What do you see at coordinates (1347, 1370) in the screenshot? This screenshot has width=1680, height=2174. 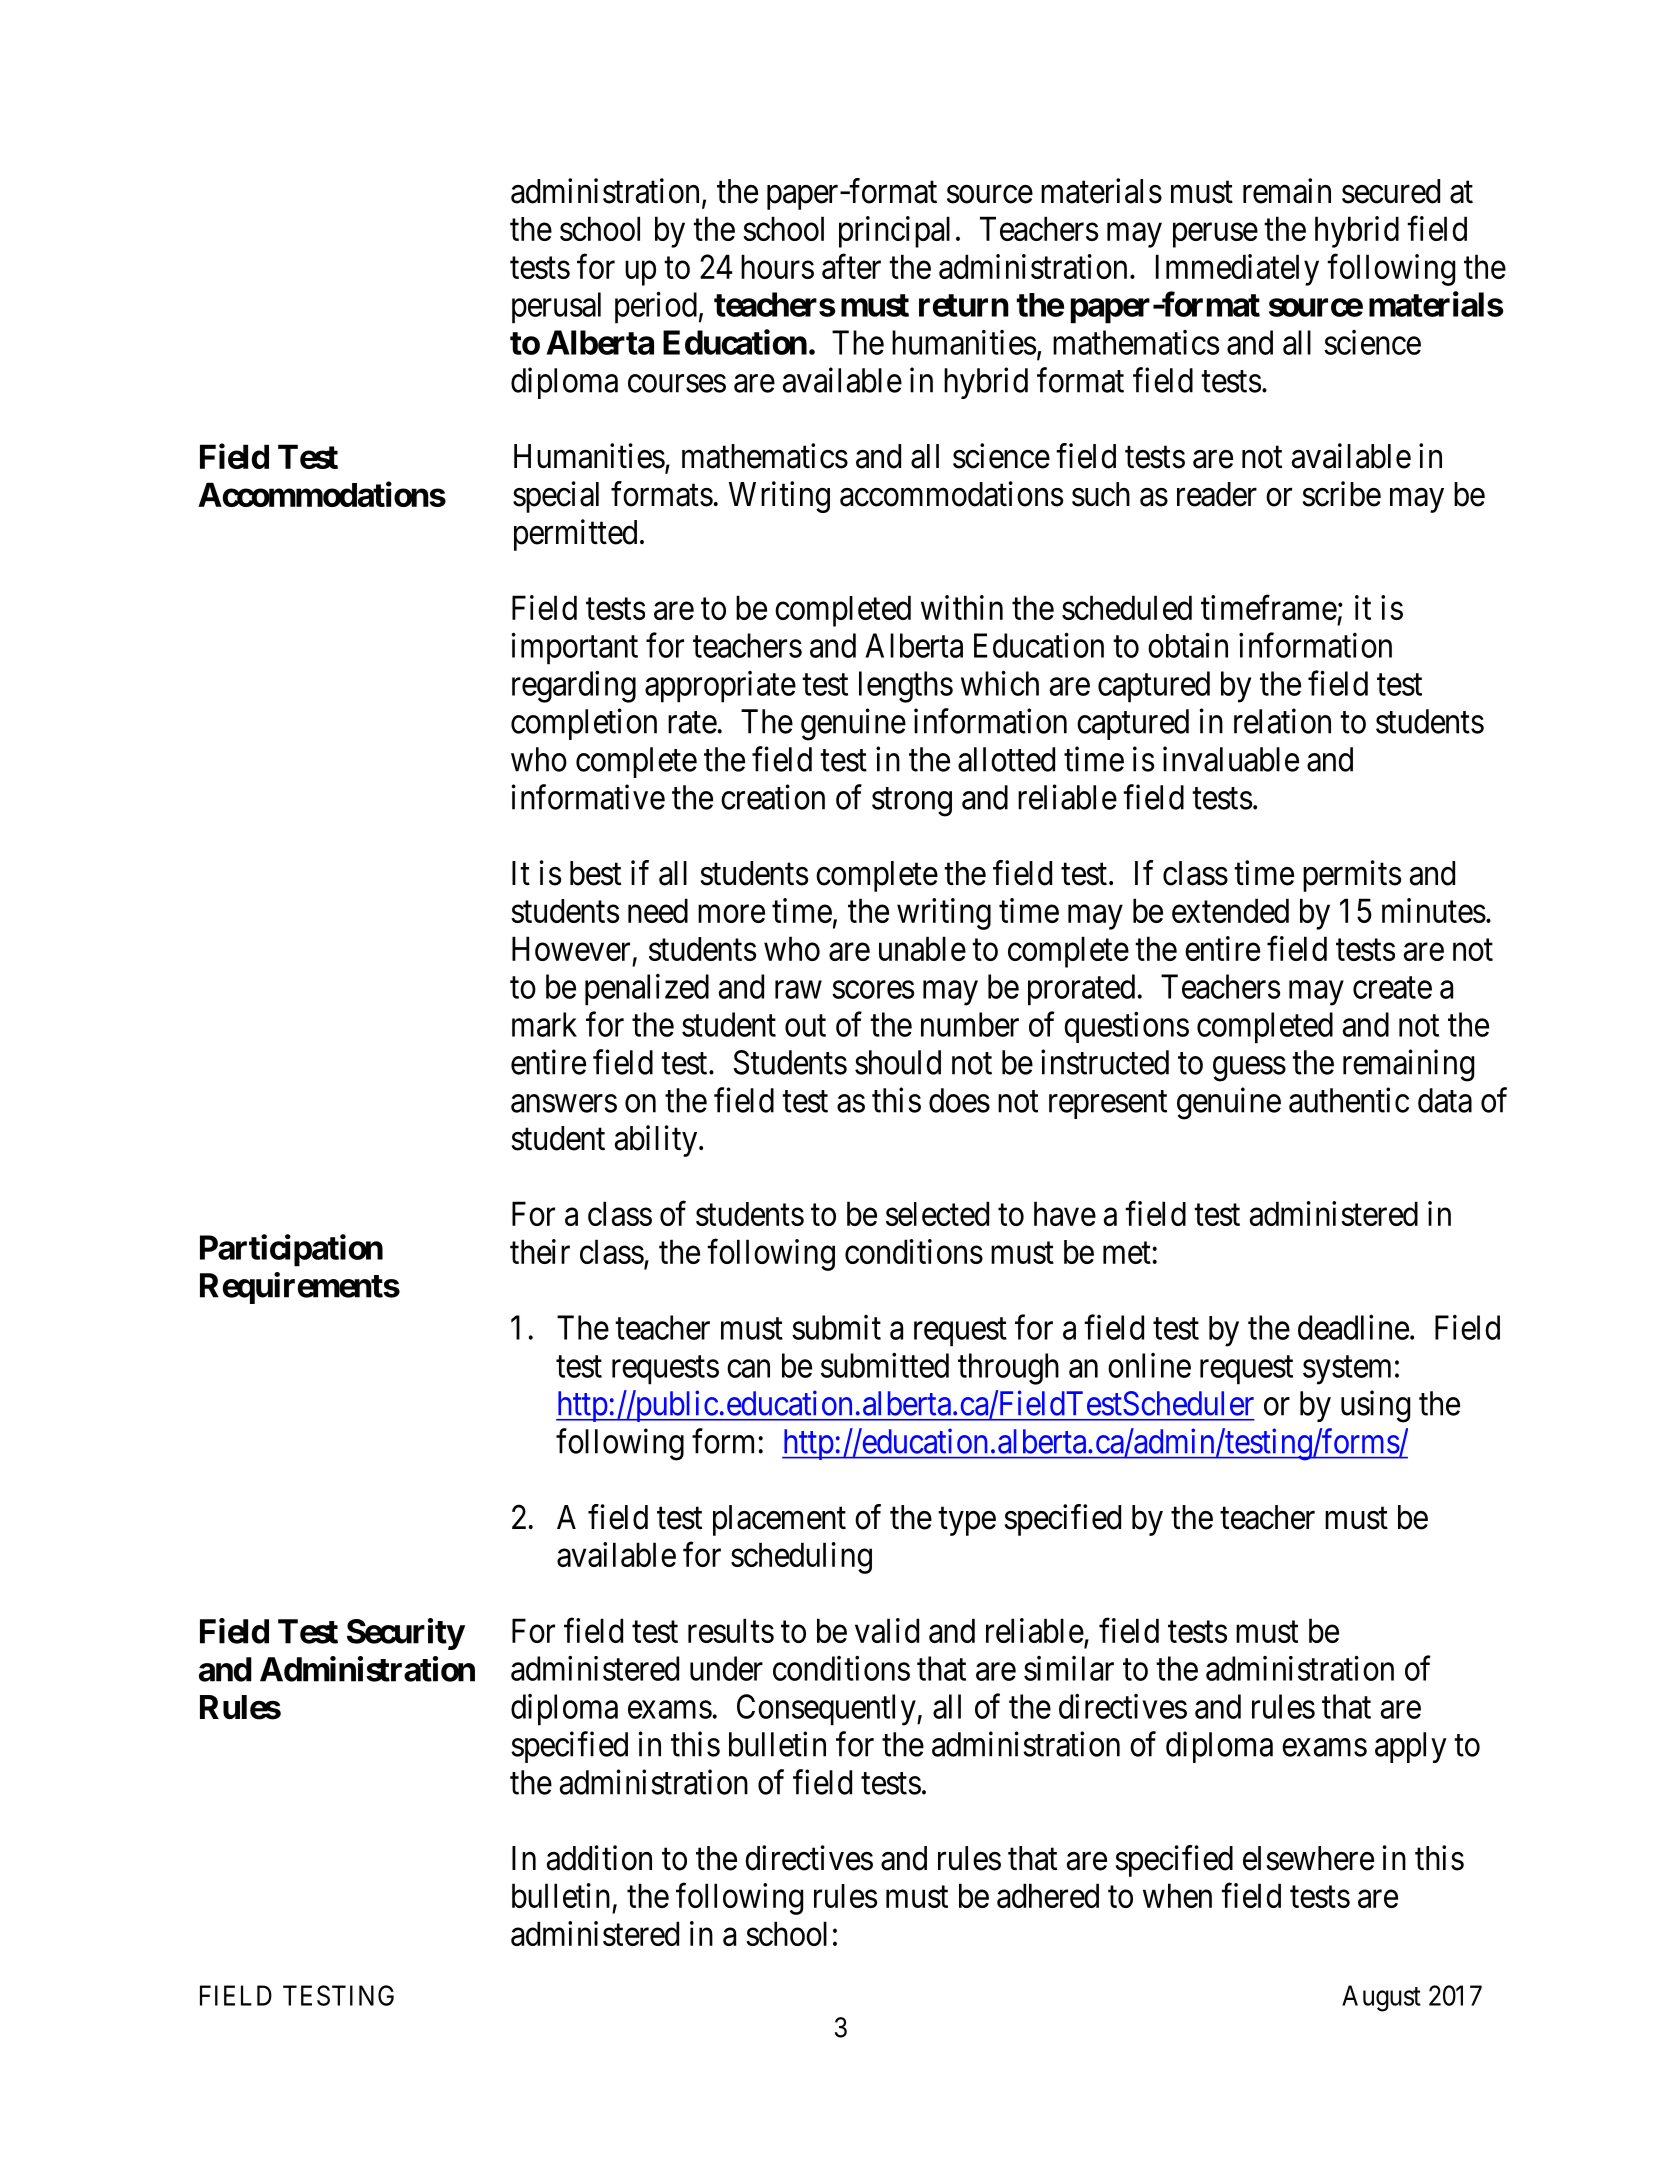 I see `system` at bounding box center [1347, 1370].
